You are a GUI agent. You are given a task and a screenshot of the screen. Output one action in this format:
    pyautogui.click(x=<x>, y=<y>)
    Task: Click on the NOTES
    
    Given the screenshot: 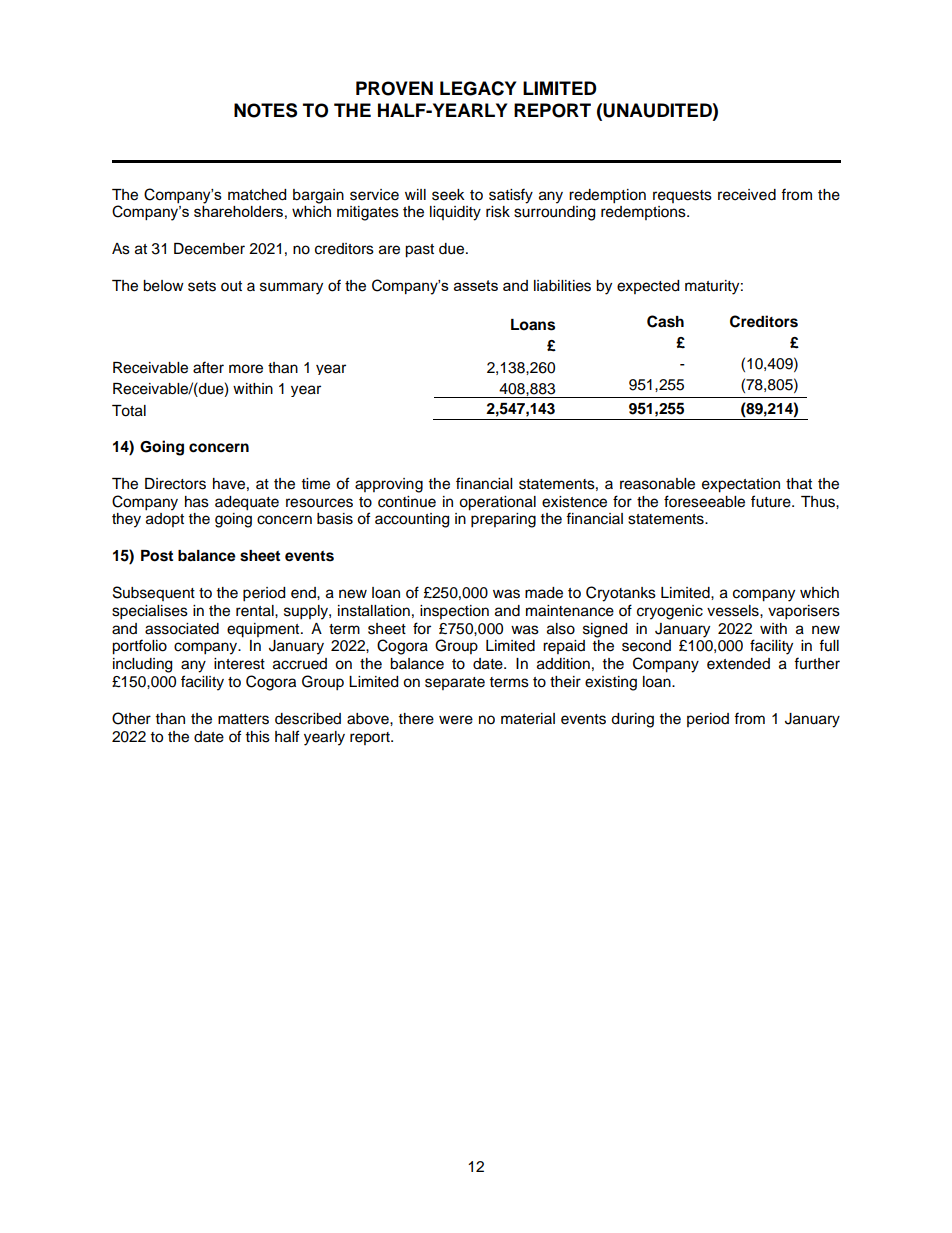 What is the action you would take?
    pyautogui.click(x=265, y=110)
